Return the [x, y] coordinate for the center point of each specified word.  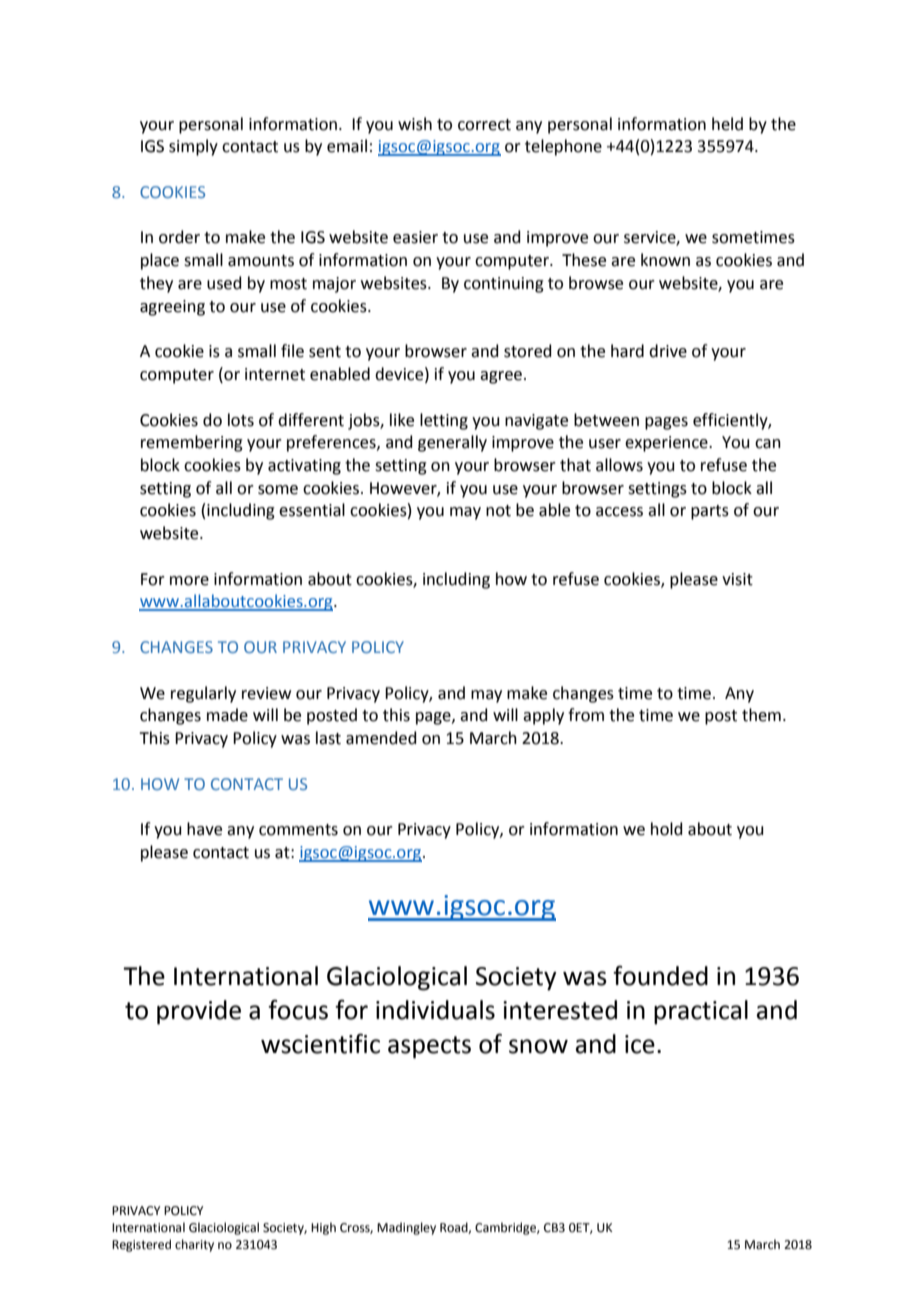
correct [484, 125]
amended [381, 738]
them [761, 715]
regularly [203, 694]
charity [194, 1245]
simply [193, 147]
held [727, 124]
